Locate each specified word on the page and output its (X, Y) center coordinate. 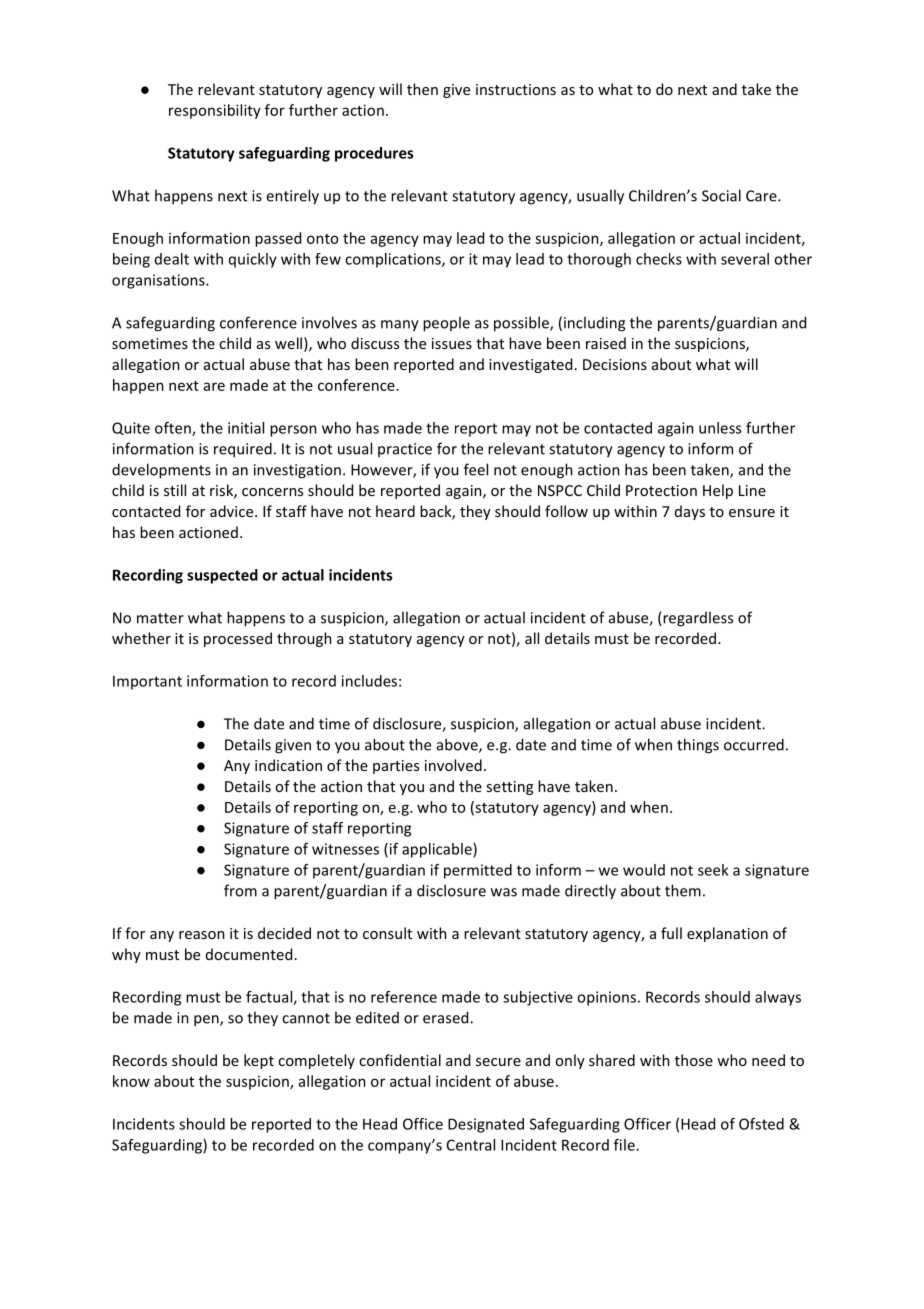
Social (721, 195)
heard (395, 511)
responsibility (215, 111)
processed (238, 639)
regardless (697, 619)
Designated (486, 1125)
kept (259, 1061)
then (422, 89)
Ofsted (761, 1124)
